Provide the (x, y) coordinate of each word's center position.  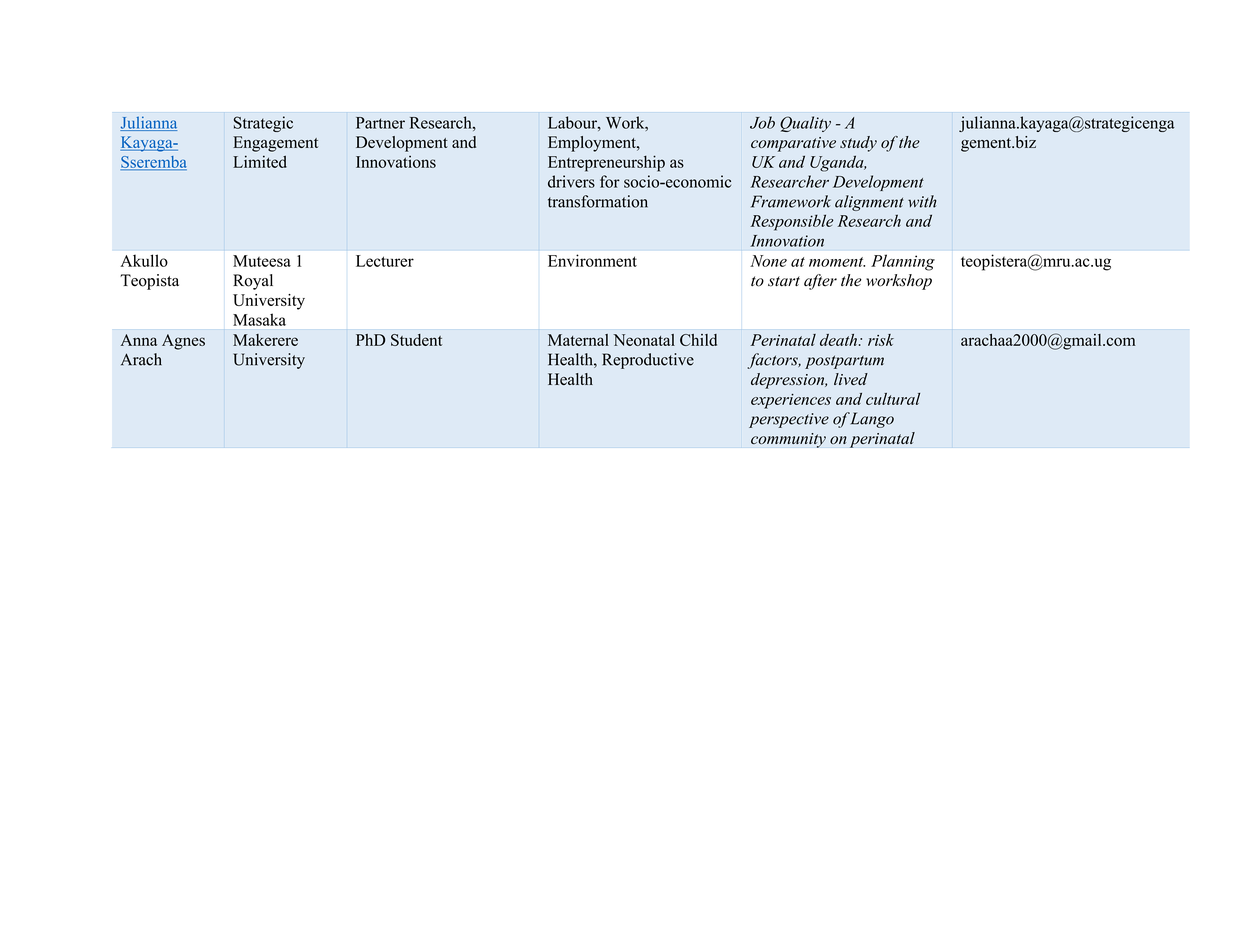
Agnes (183, 342)
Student (416, 340)
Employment (593, 144)
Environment (592, 260)
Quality (805, 124)
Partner (380, 123)
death (838, 340)
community (788, 440)
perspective (789, 420)
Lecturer (385, 261)
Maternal (578, 340)
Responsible (791, 222)
